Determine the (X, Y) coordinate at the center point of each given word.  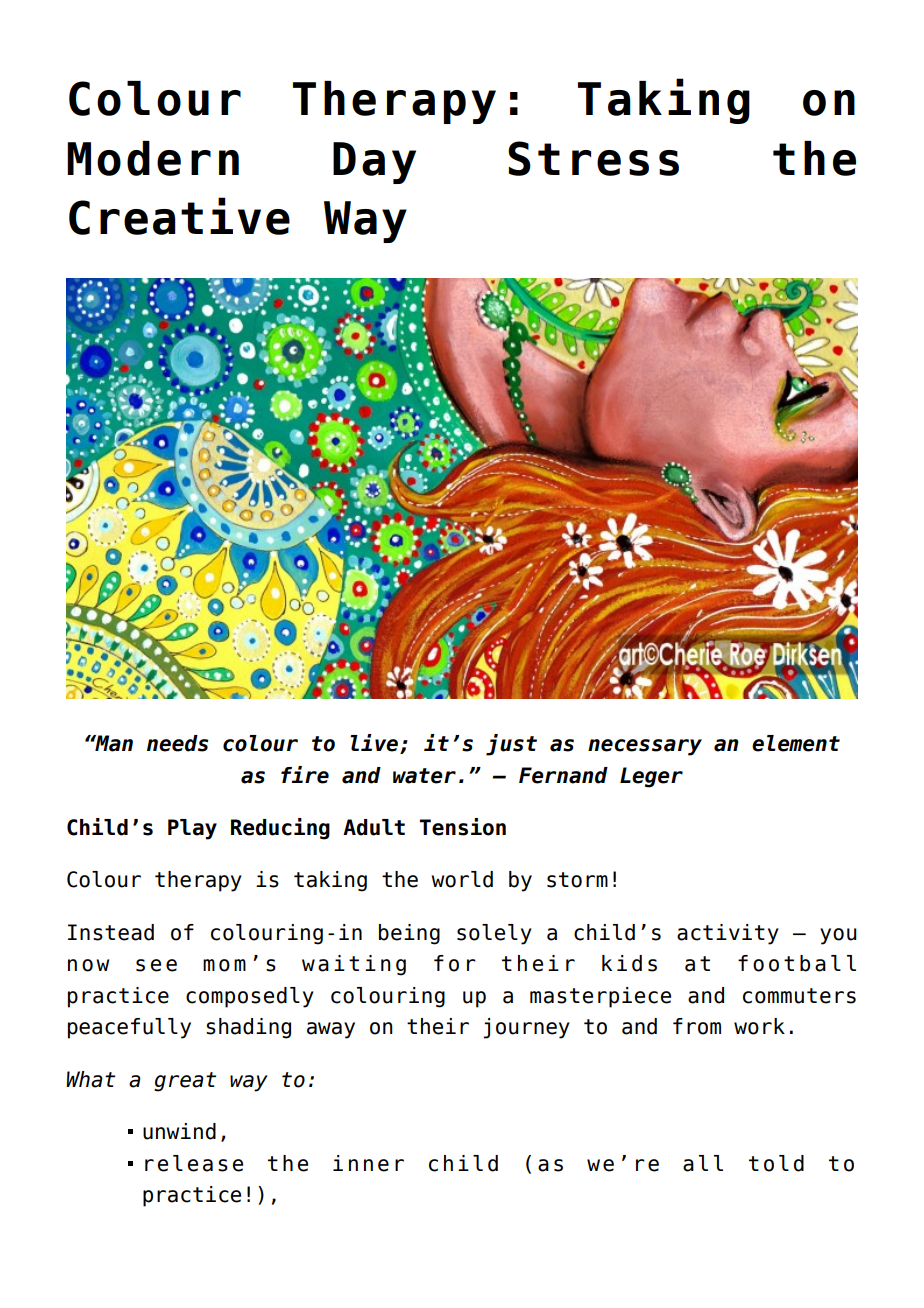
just (511, 745)
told (776, 1163)
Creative (179, 216)
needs (177, 743)
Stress (593, 158)
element (796, 743)
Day (374, 163)
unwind (179, 1131)
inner (368, 1163)
